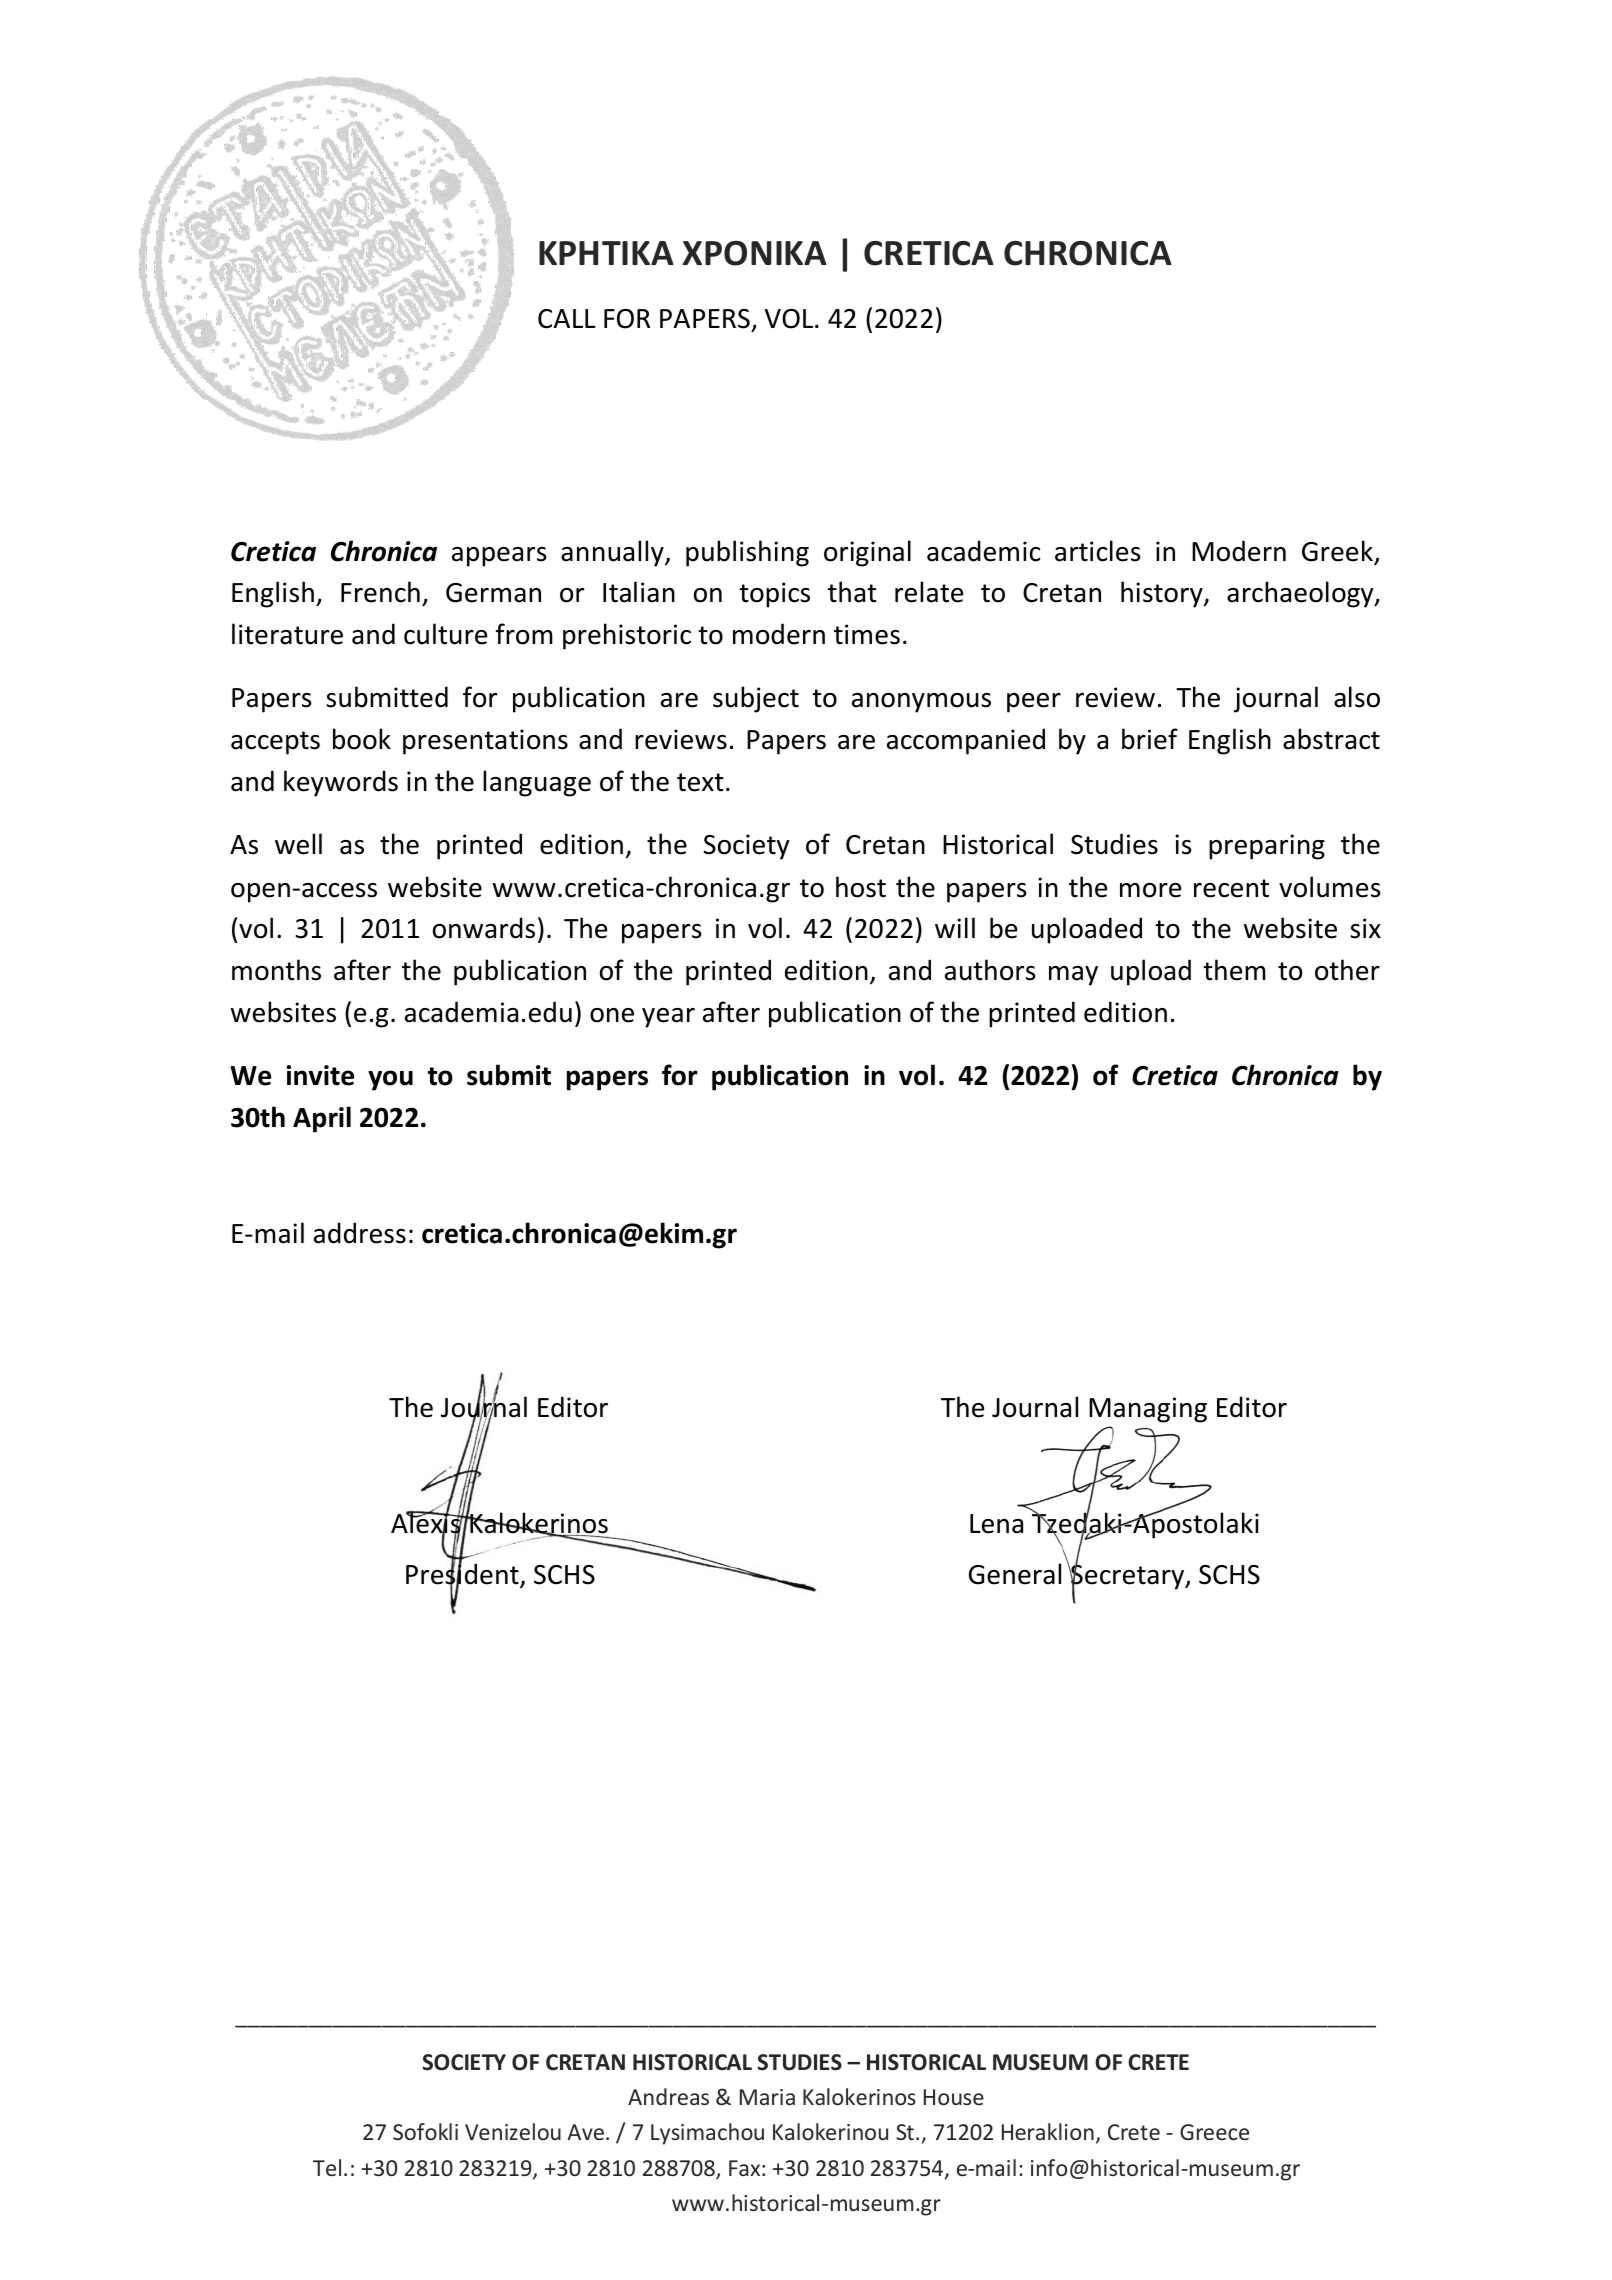 This page has width=1612, height=2280. Describe the element at coordinates (567, 319) in the page. I see `CALL` at that location.
